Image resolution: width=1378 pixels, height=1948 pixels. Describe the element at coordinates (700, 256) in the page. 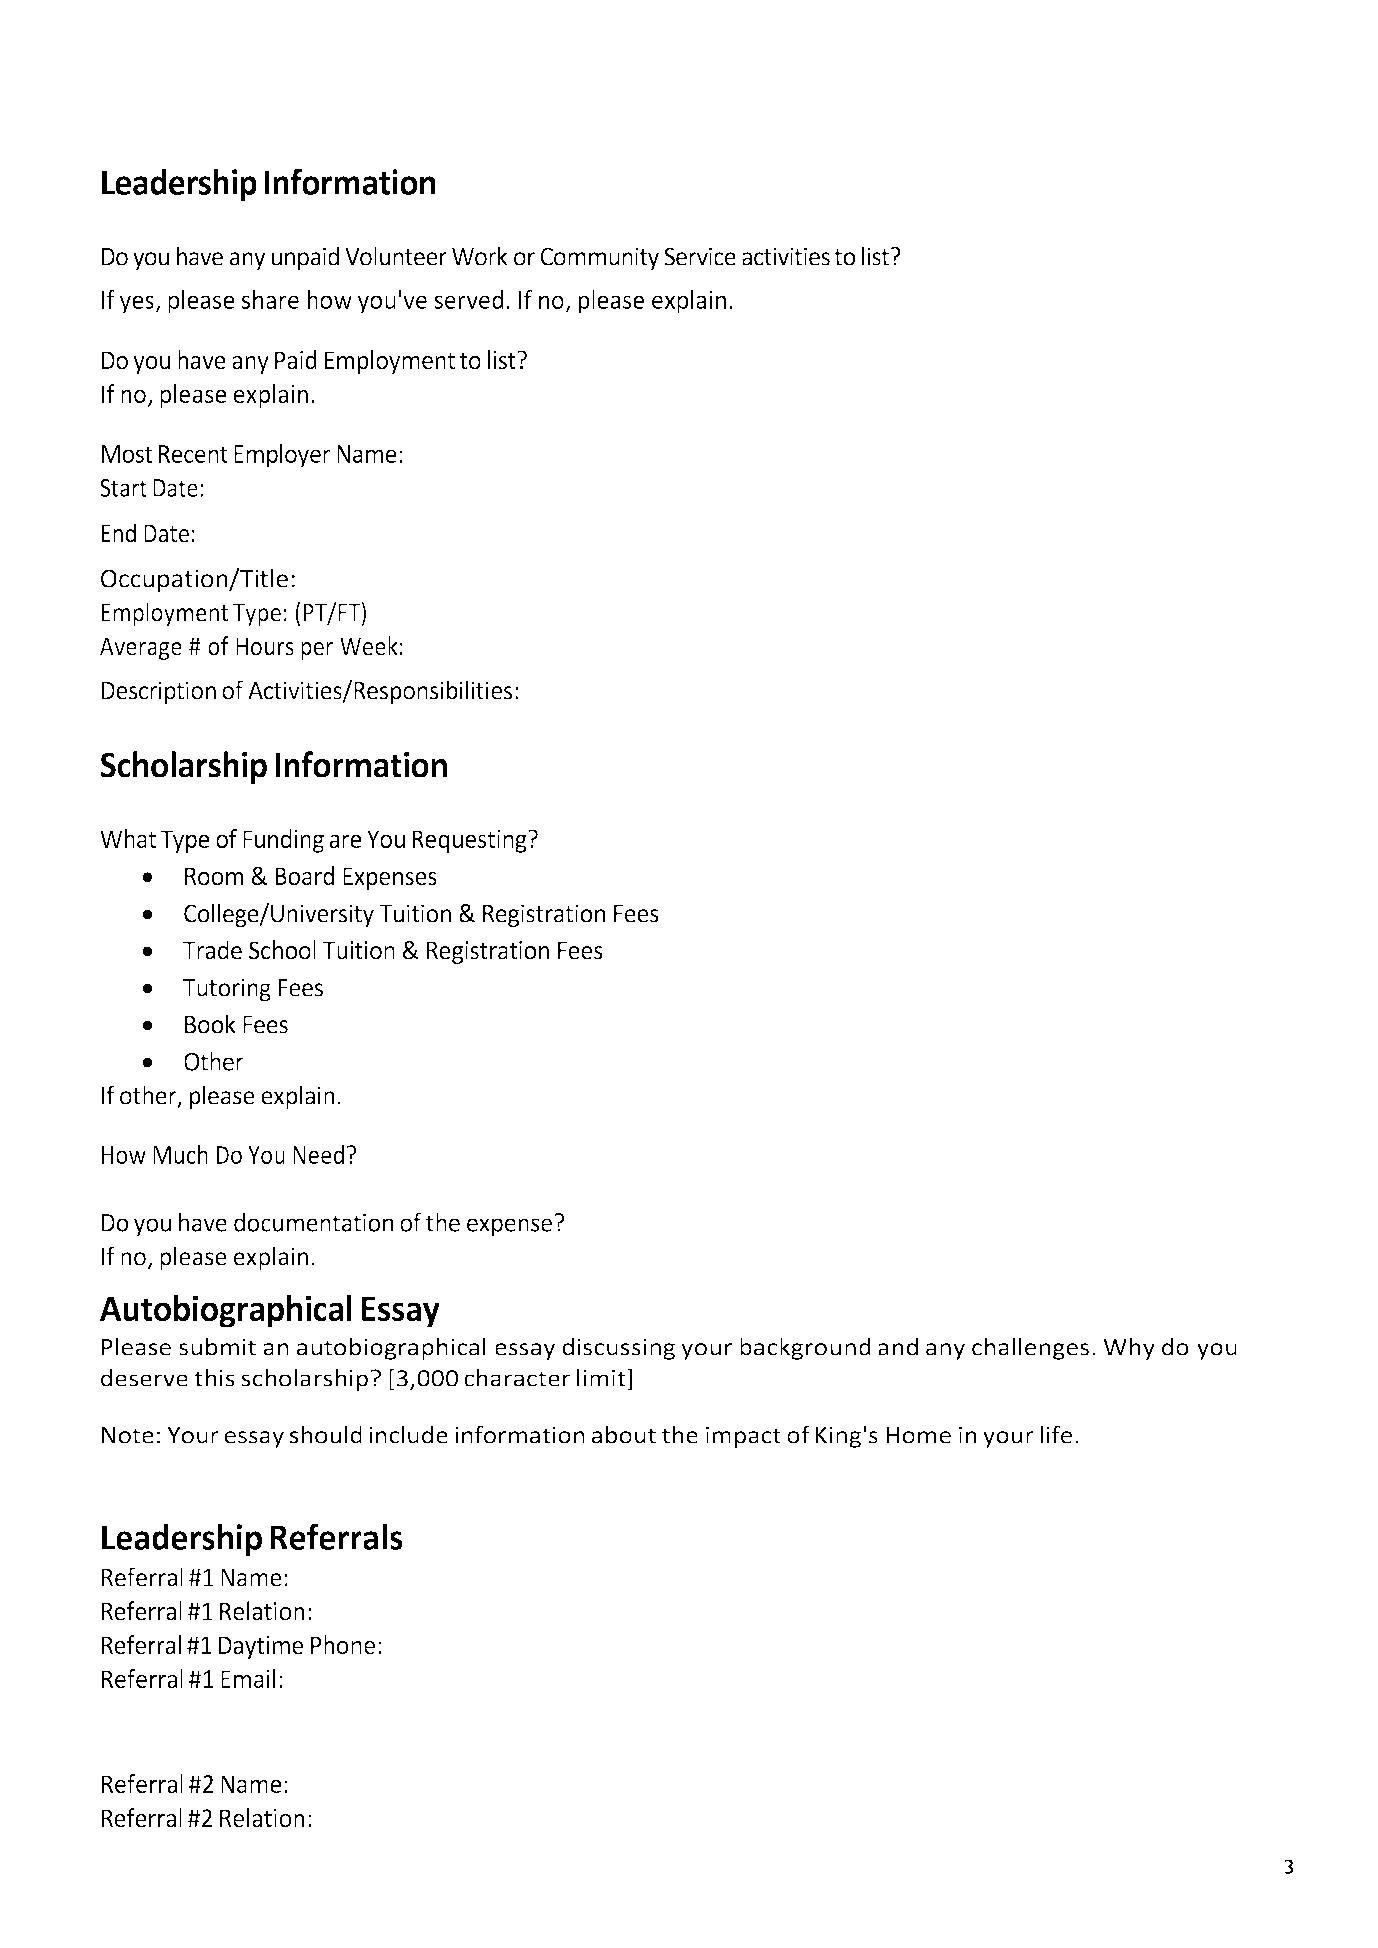

I see `Service` at that location.
